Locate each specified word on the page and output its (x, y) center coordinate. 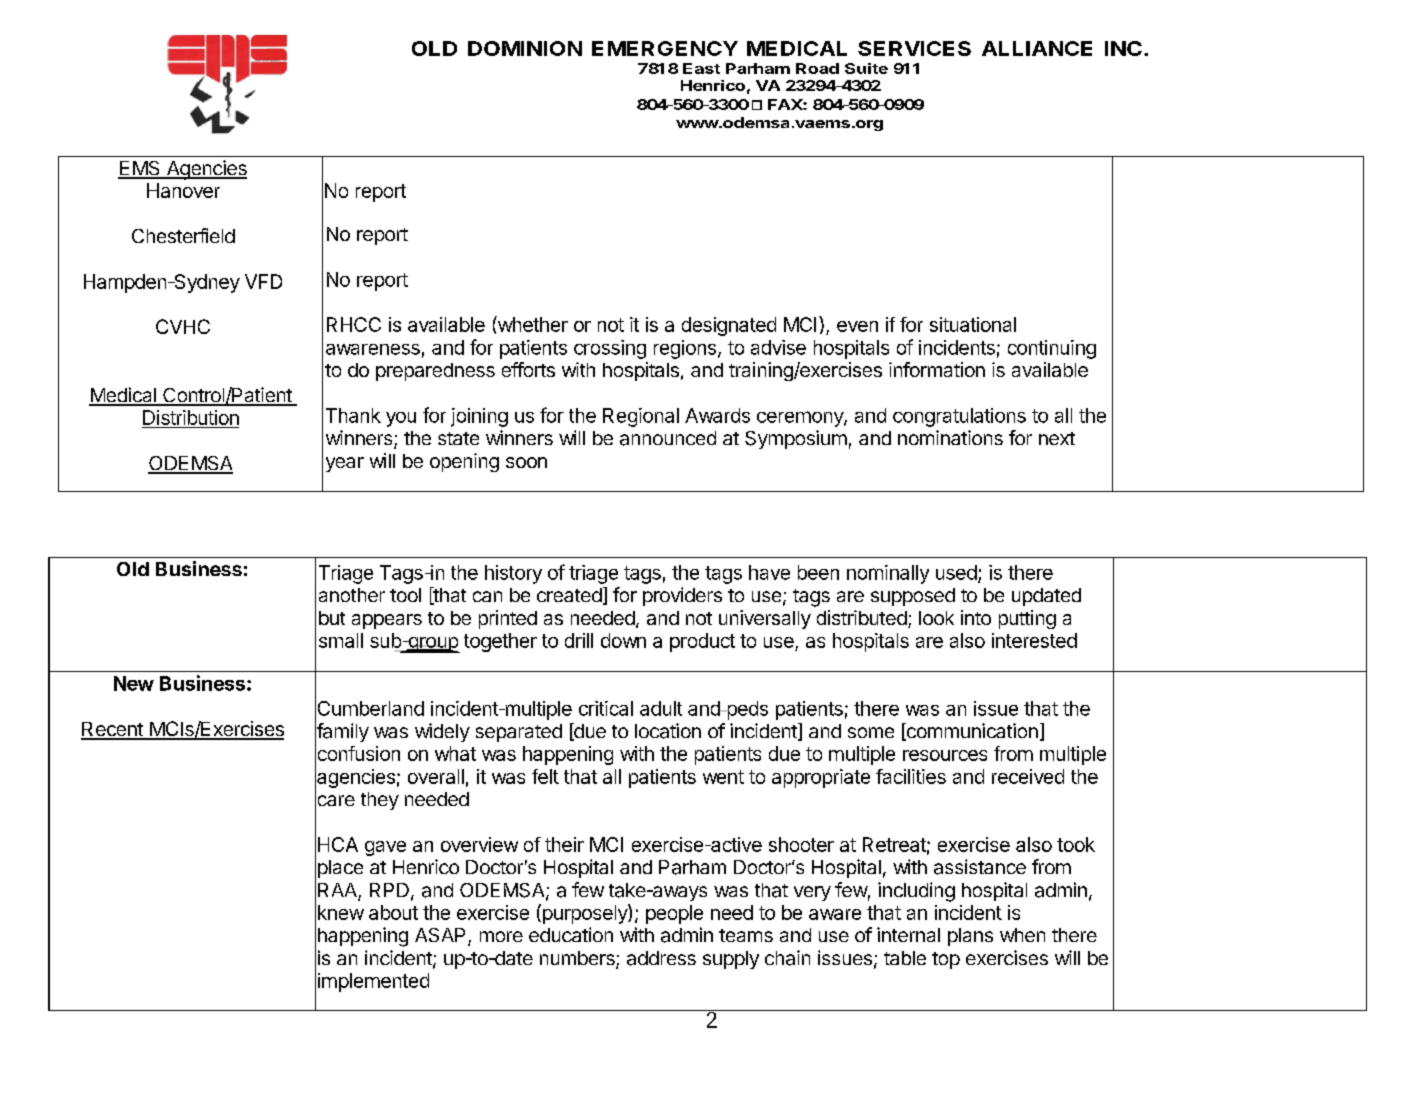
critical (606, 708)
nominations (950, 437)
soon (526, 462)
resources (945, 755)
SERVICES (914, 48)
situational (973, 324)
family (342, 733)
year (345, 464)
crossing (610, 349)
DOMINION (525, 48)
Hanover (183, 190)
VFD (263, 281)
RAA (338, 891)
